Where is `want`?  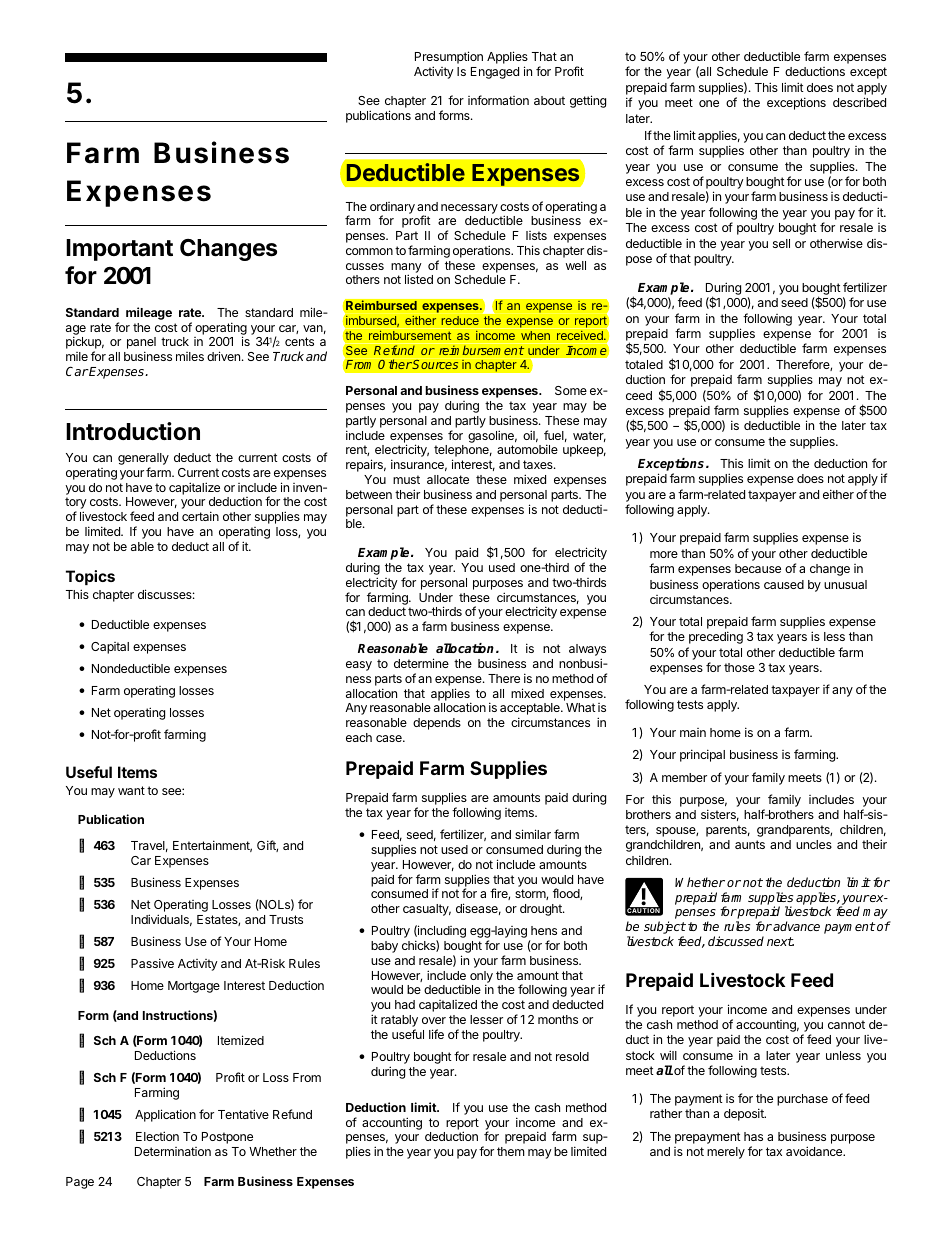
want is located at coordinates (131, 790).
